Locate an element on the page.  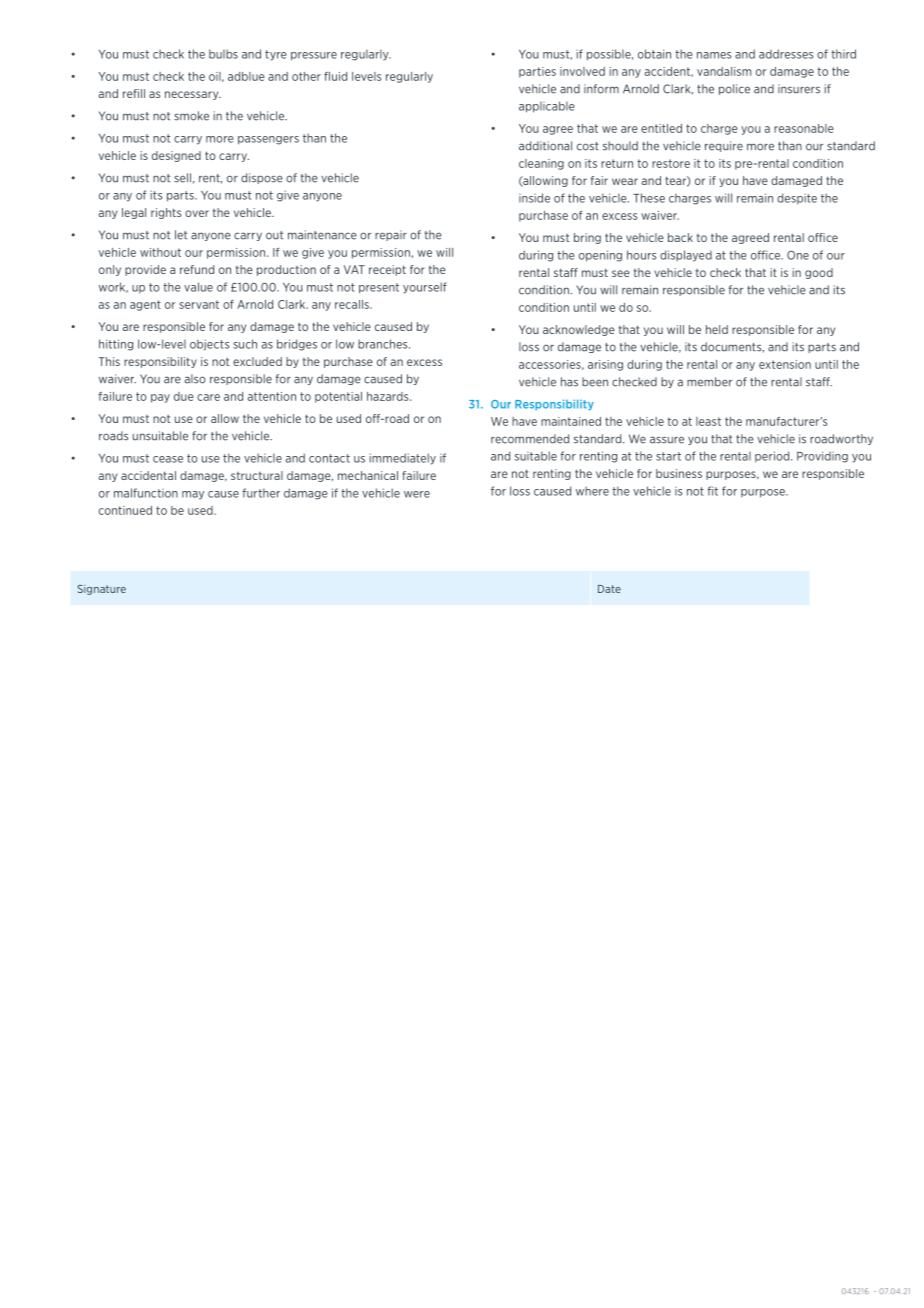
Signature is located at coordinates (102, 590).
